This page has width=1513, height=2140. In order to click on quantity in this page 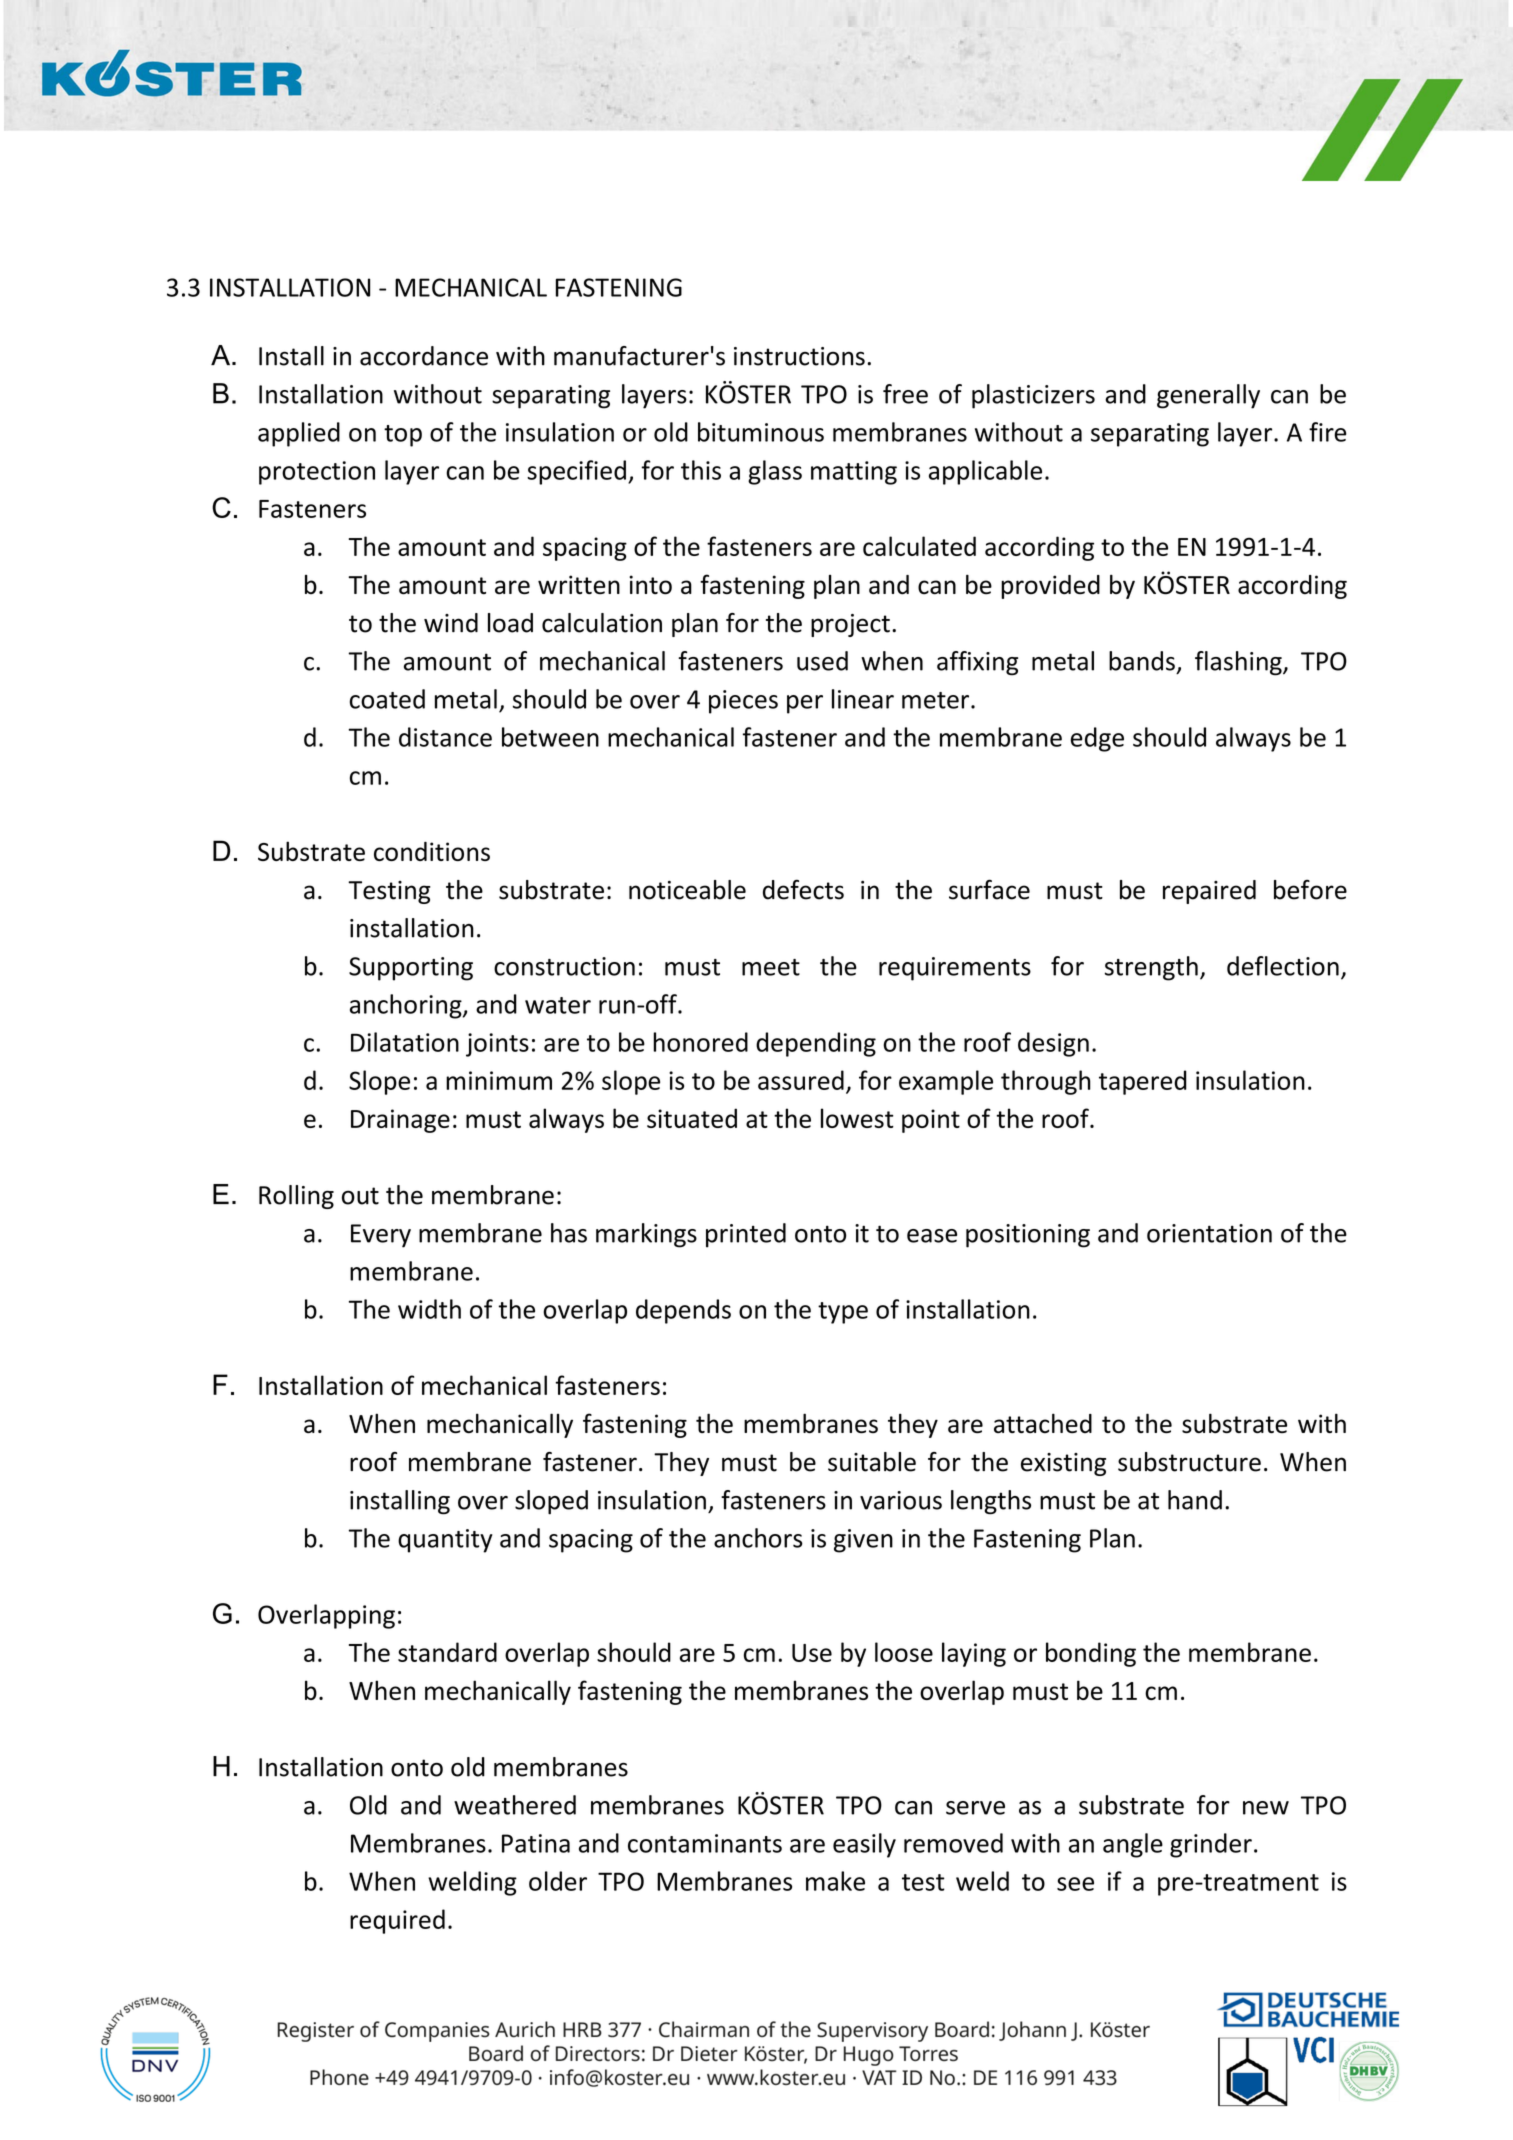, I will do `click(445, 1541)`.
